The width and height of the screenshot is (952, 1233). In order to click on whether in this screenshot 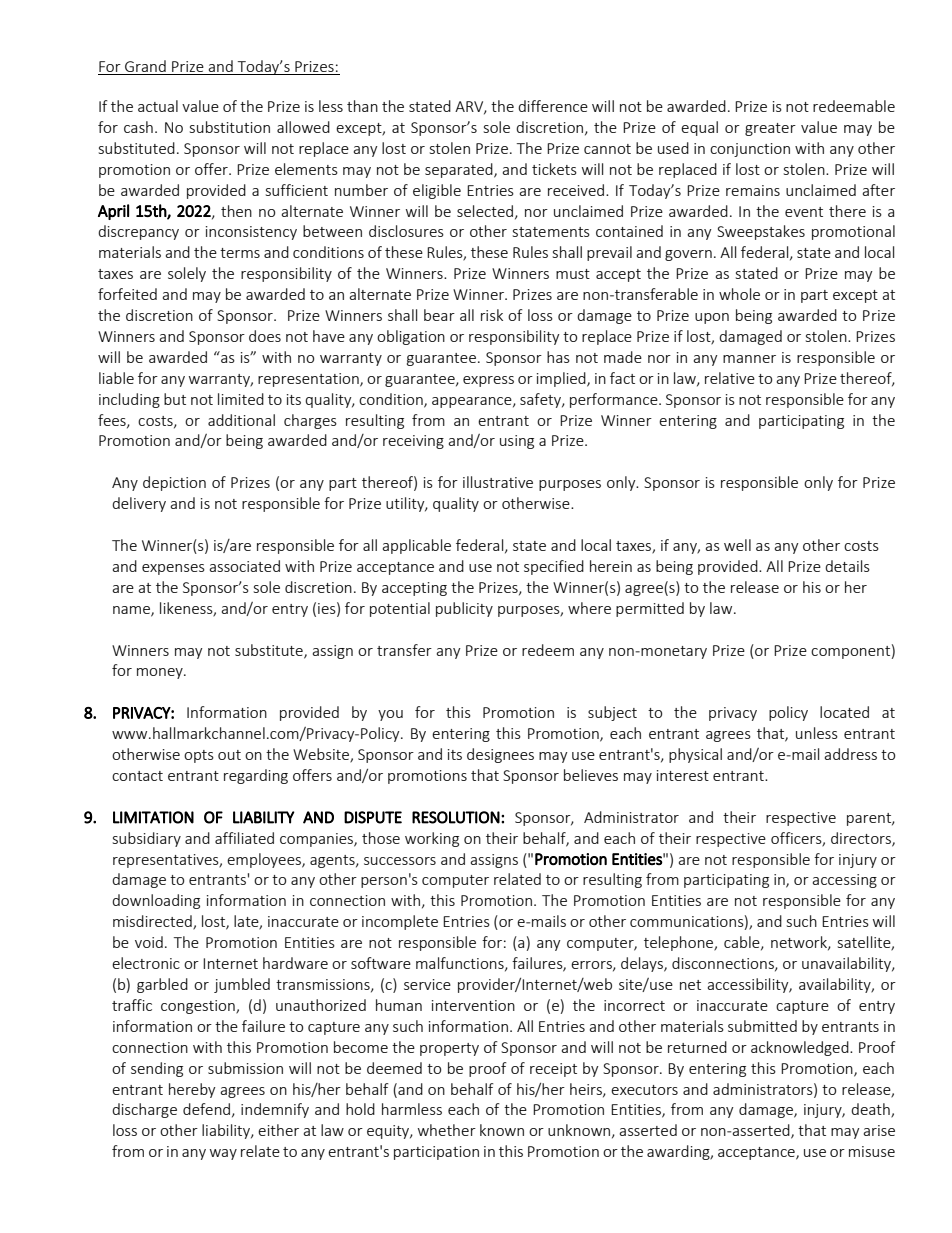, I will do `click(447, 1130)`.
